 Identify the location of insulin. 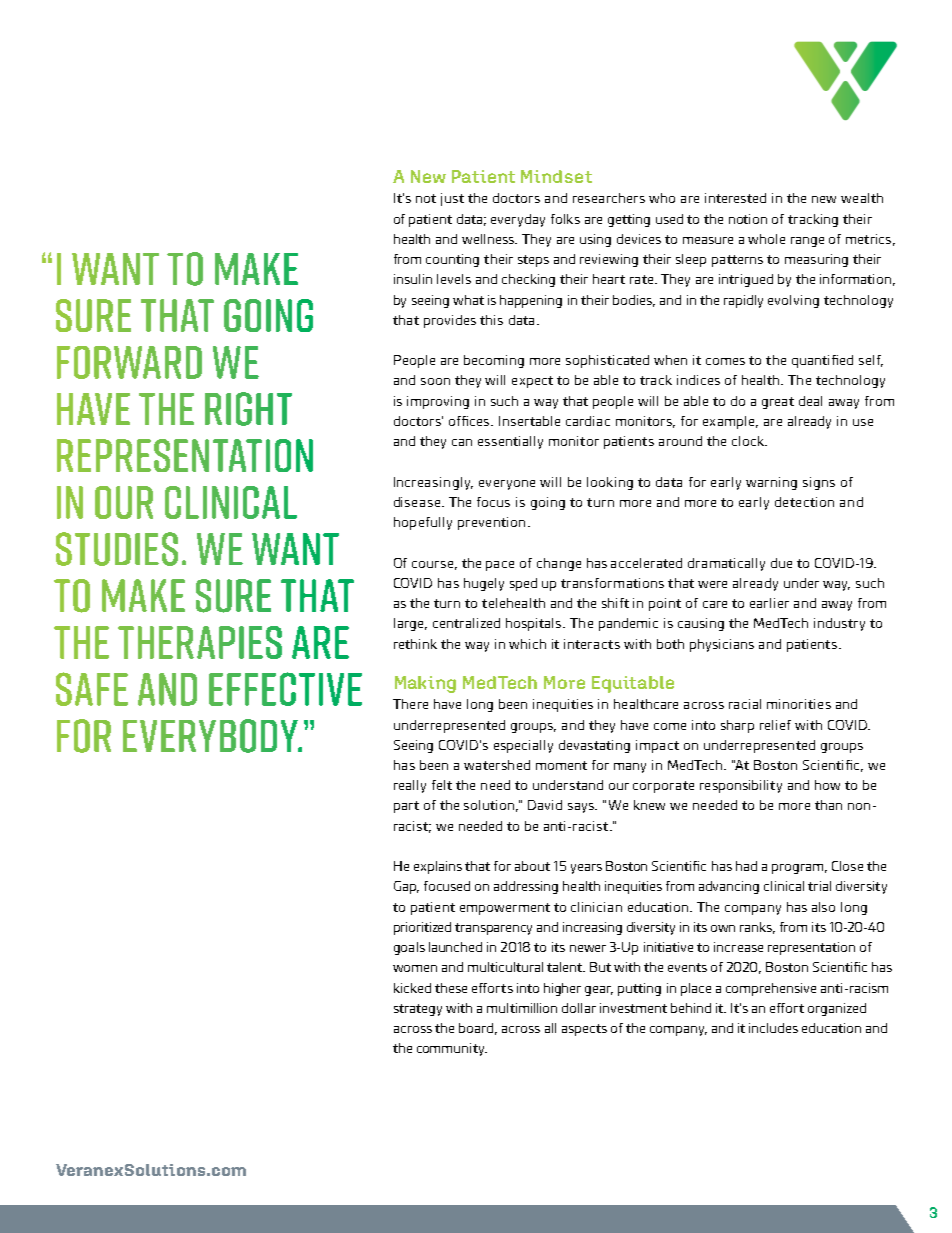
(413, 279).
